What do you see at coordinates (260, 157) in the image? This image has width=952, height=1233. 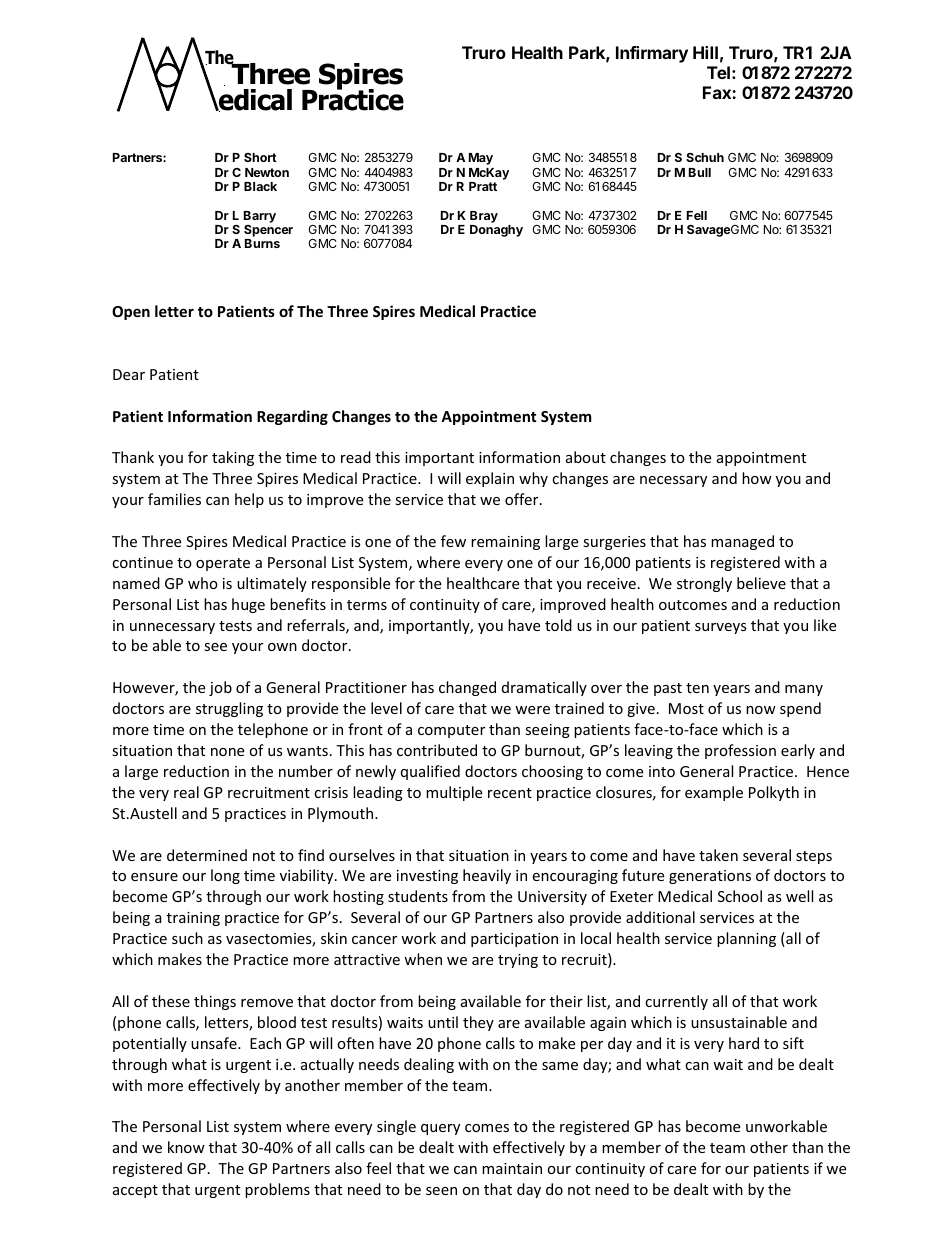 I see `Short` at bounding box center [260, 157].
